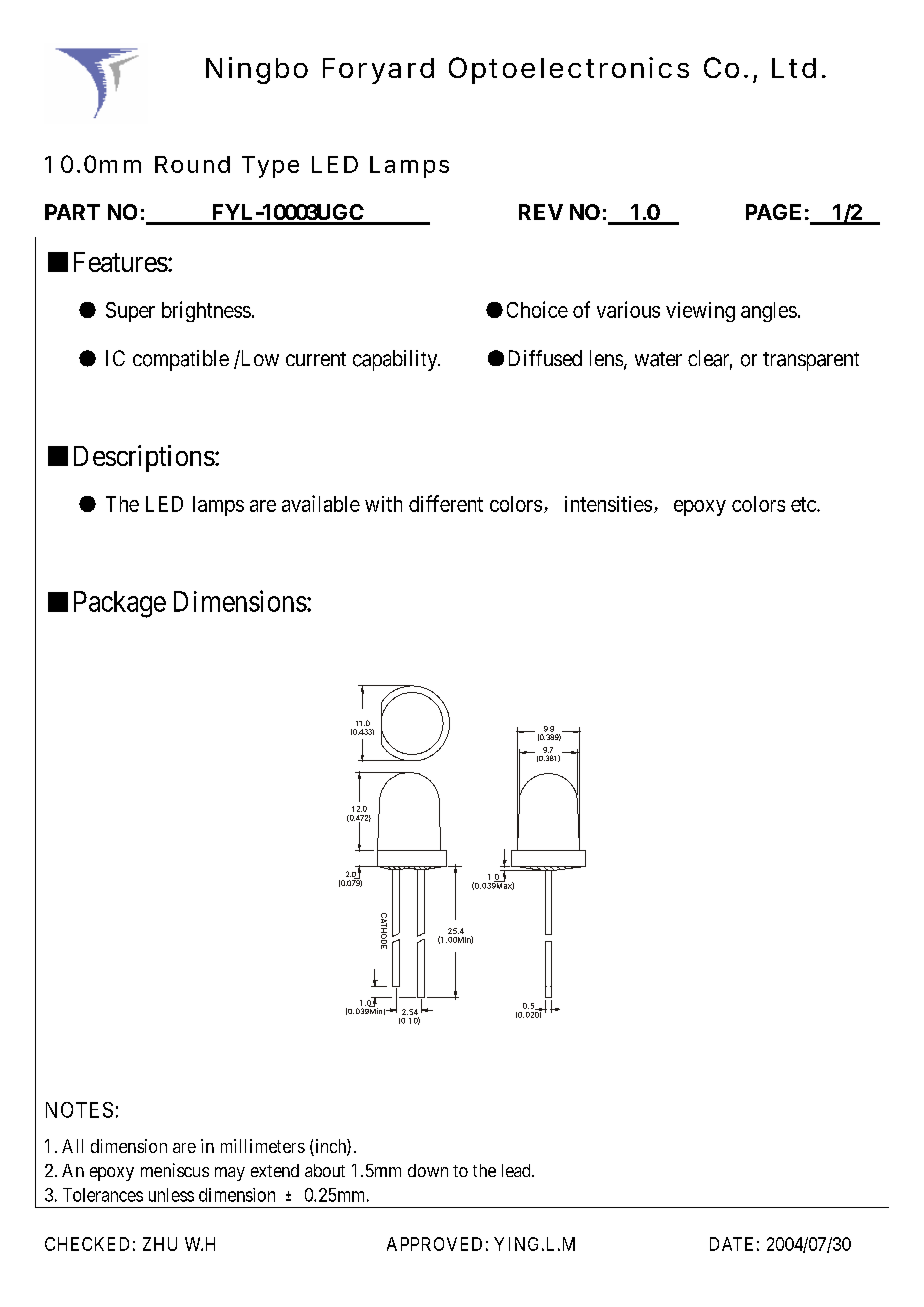  What do you see at coordinates (658, 359) in the screenshot?
I see `water` at bounding box center [658, 359].
